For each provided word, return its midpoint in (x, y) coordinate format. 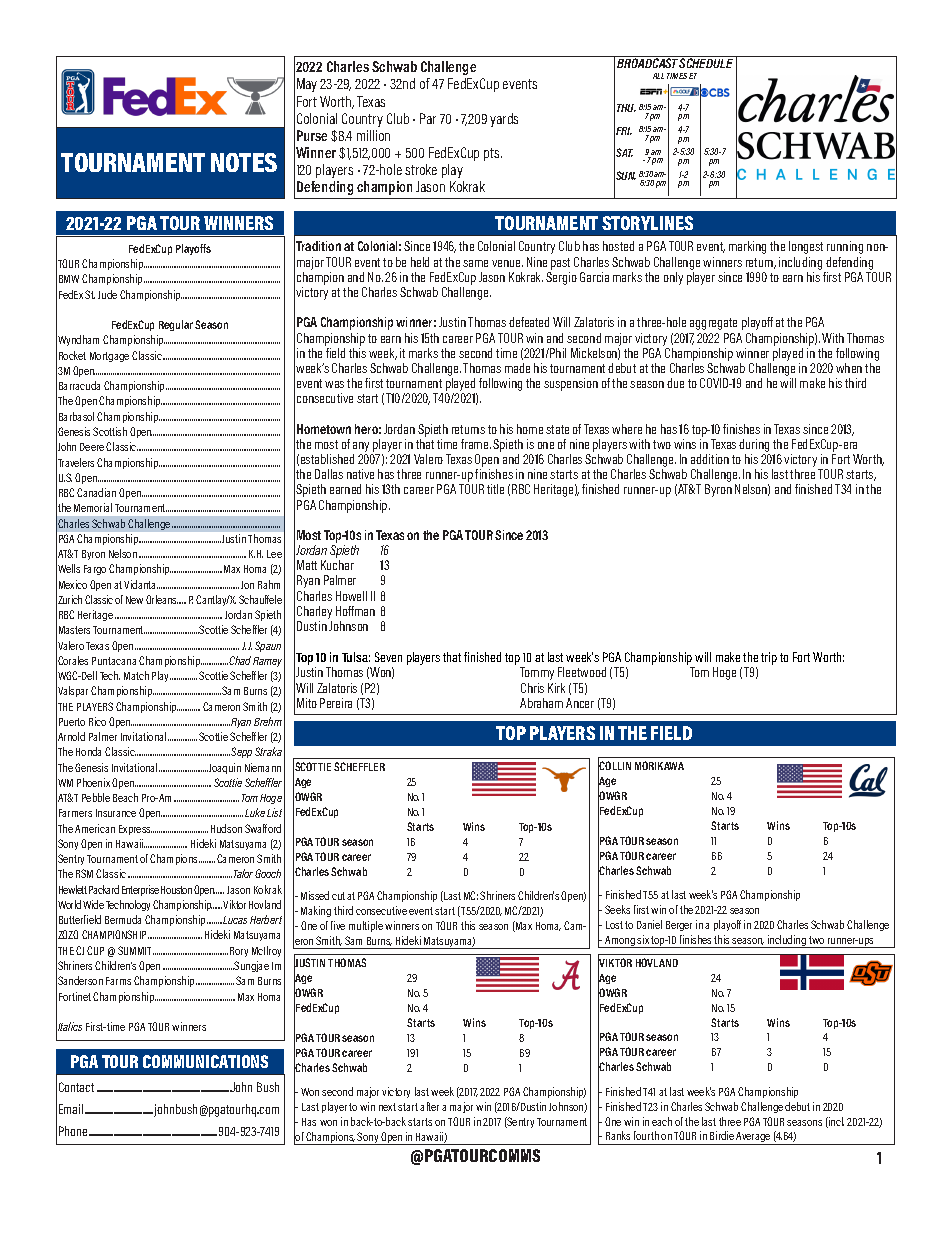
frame (476, 444)
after (429, 1106)
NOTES (244, 162)
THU (626, 108)
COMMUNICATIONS (205, 1061)
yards (504, 120)
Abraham (541, 703)
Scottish (110, 431)
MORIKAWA (659, 765)
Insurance (116, 813)
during (754, 447)
